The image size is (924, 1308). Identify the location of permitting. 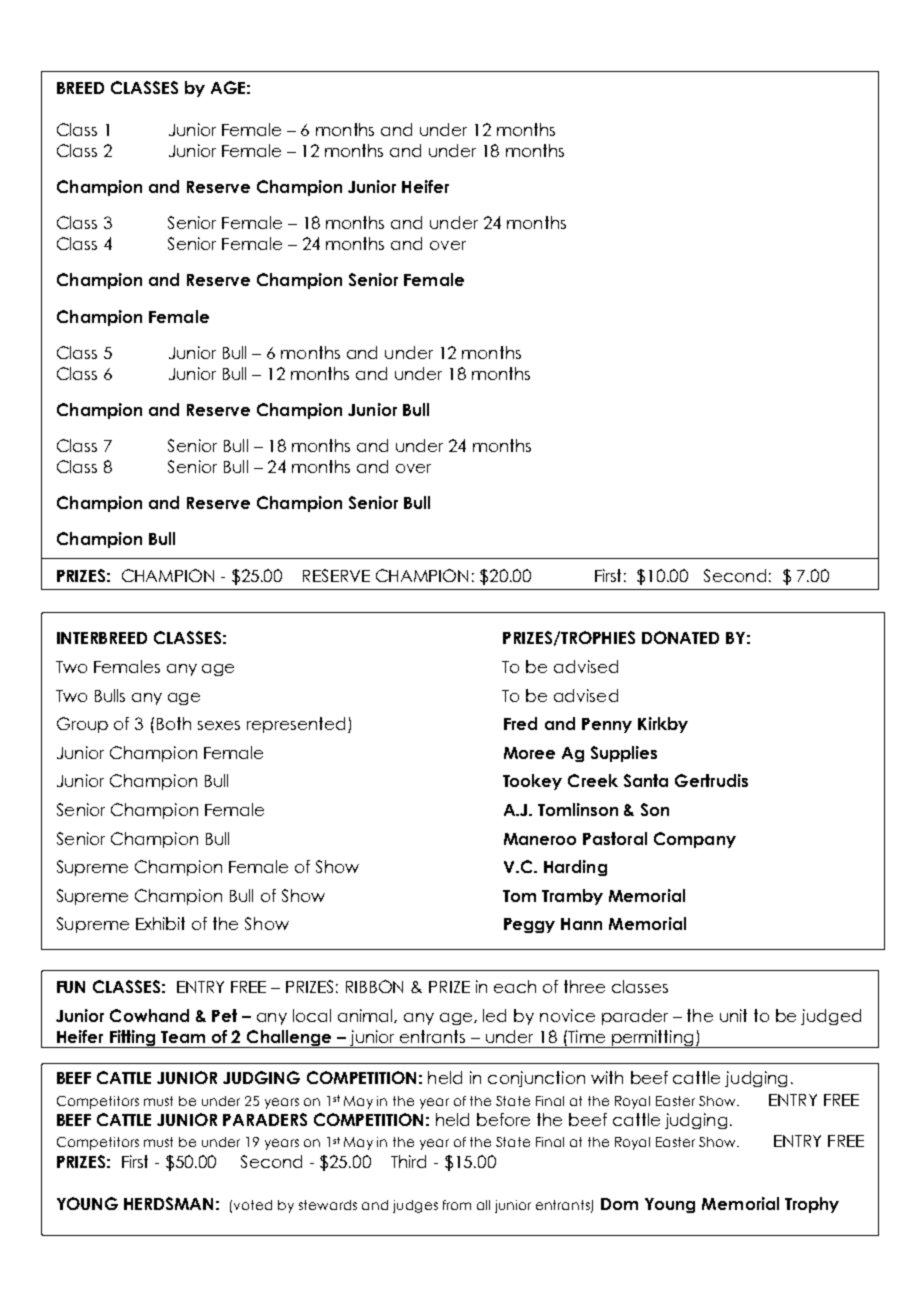
(652, 1039).
